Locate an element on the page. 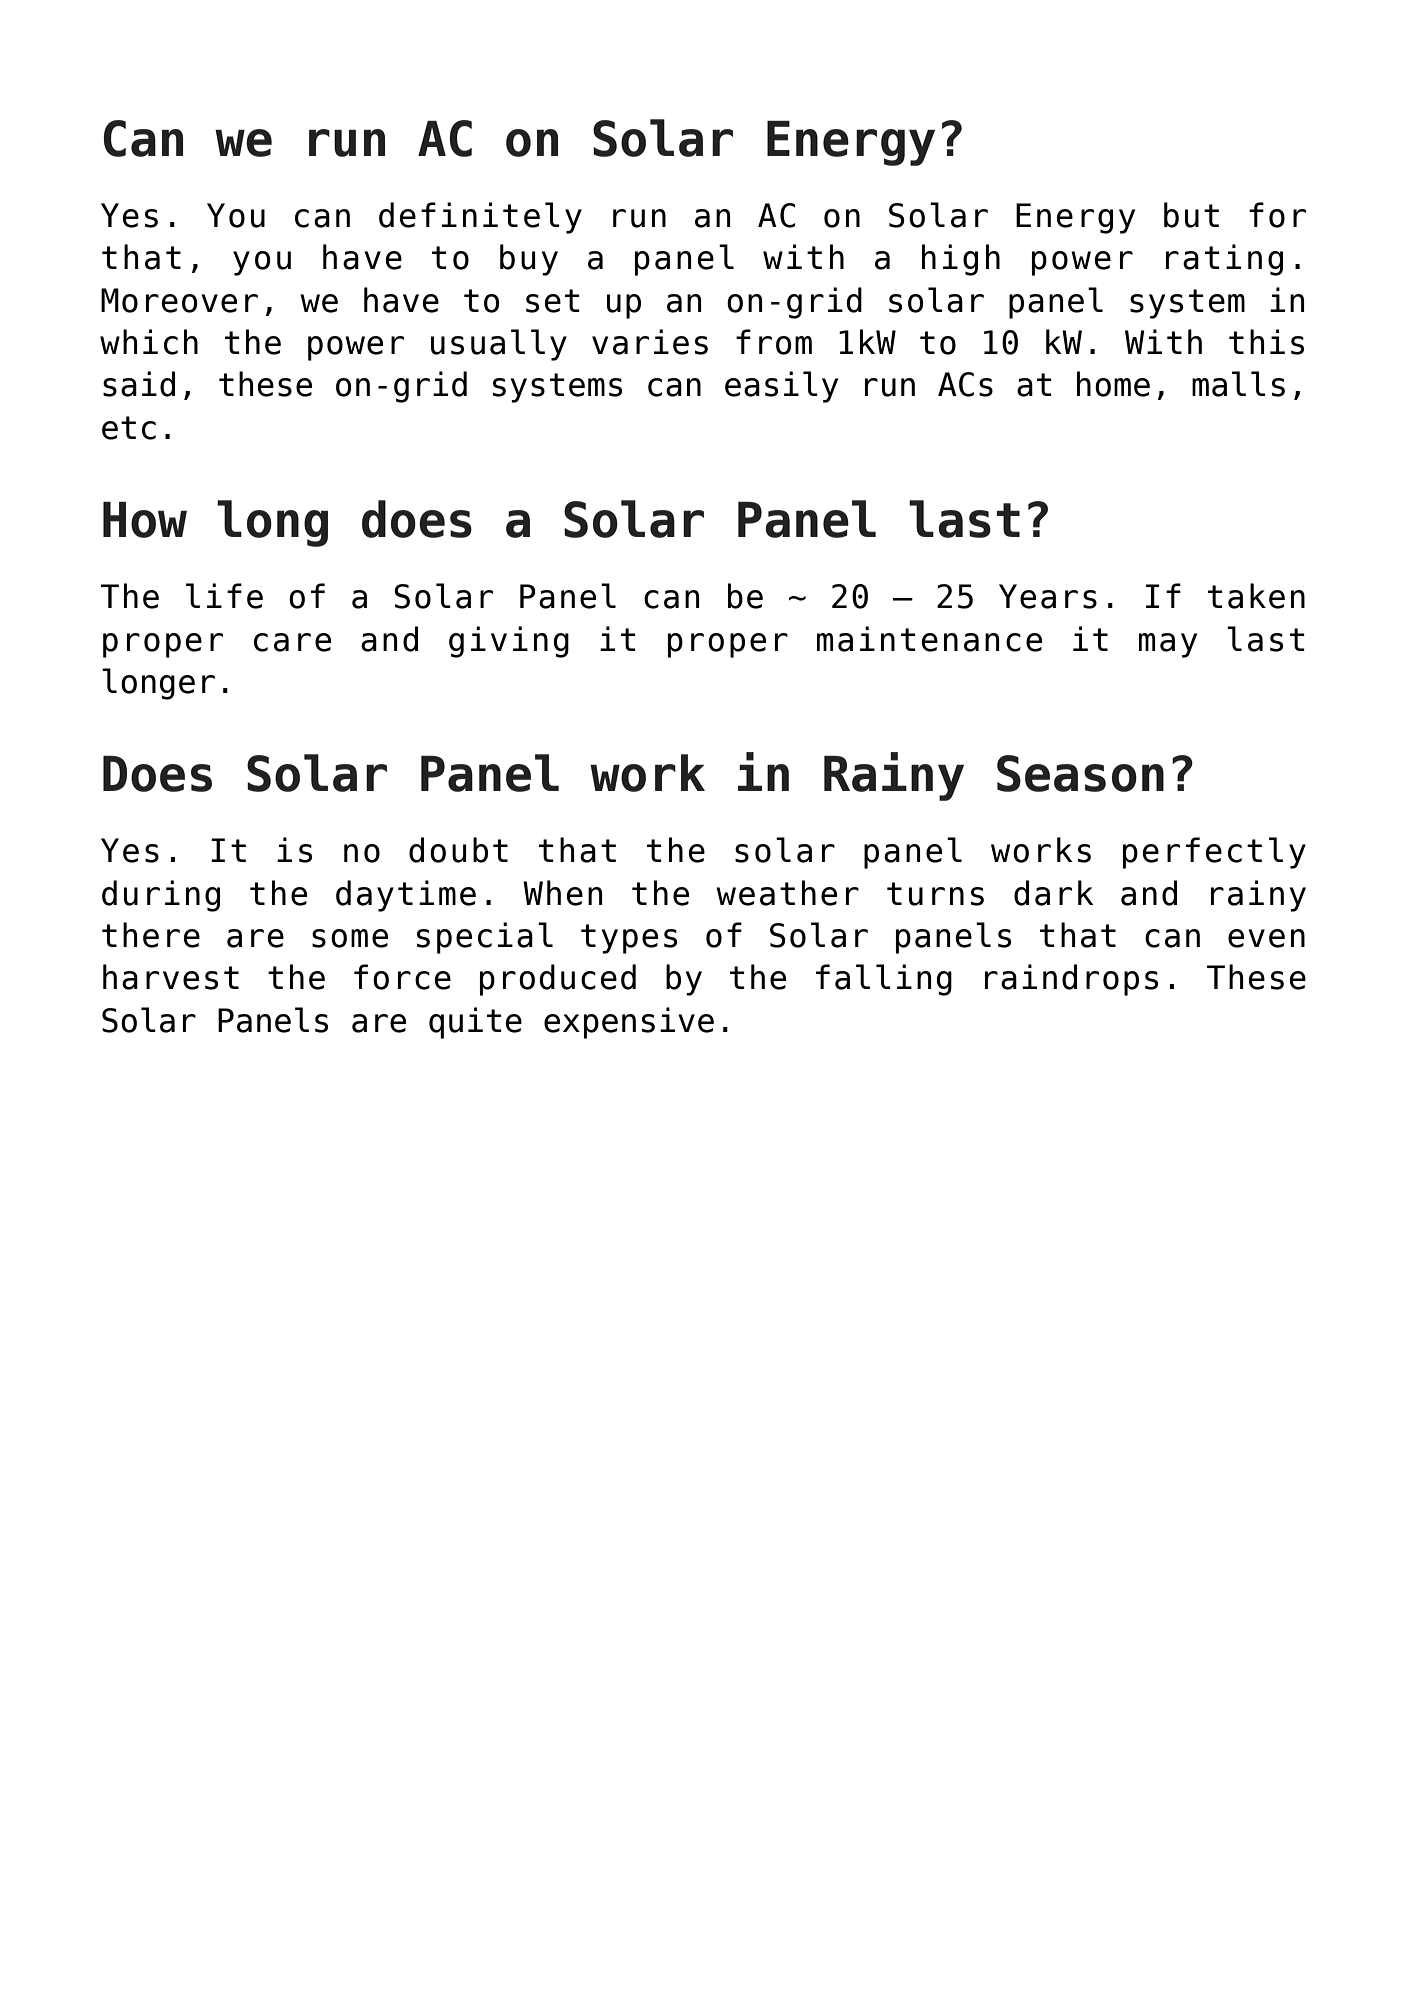  Moreover is located at coordinates (179, 300).
